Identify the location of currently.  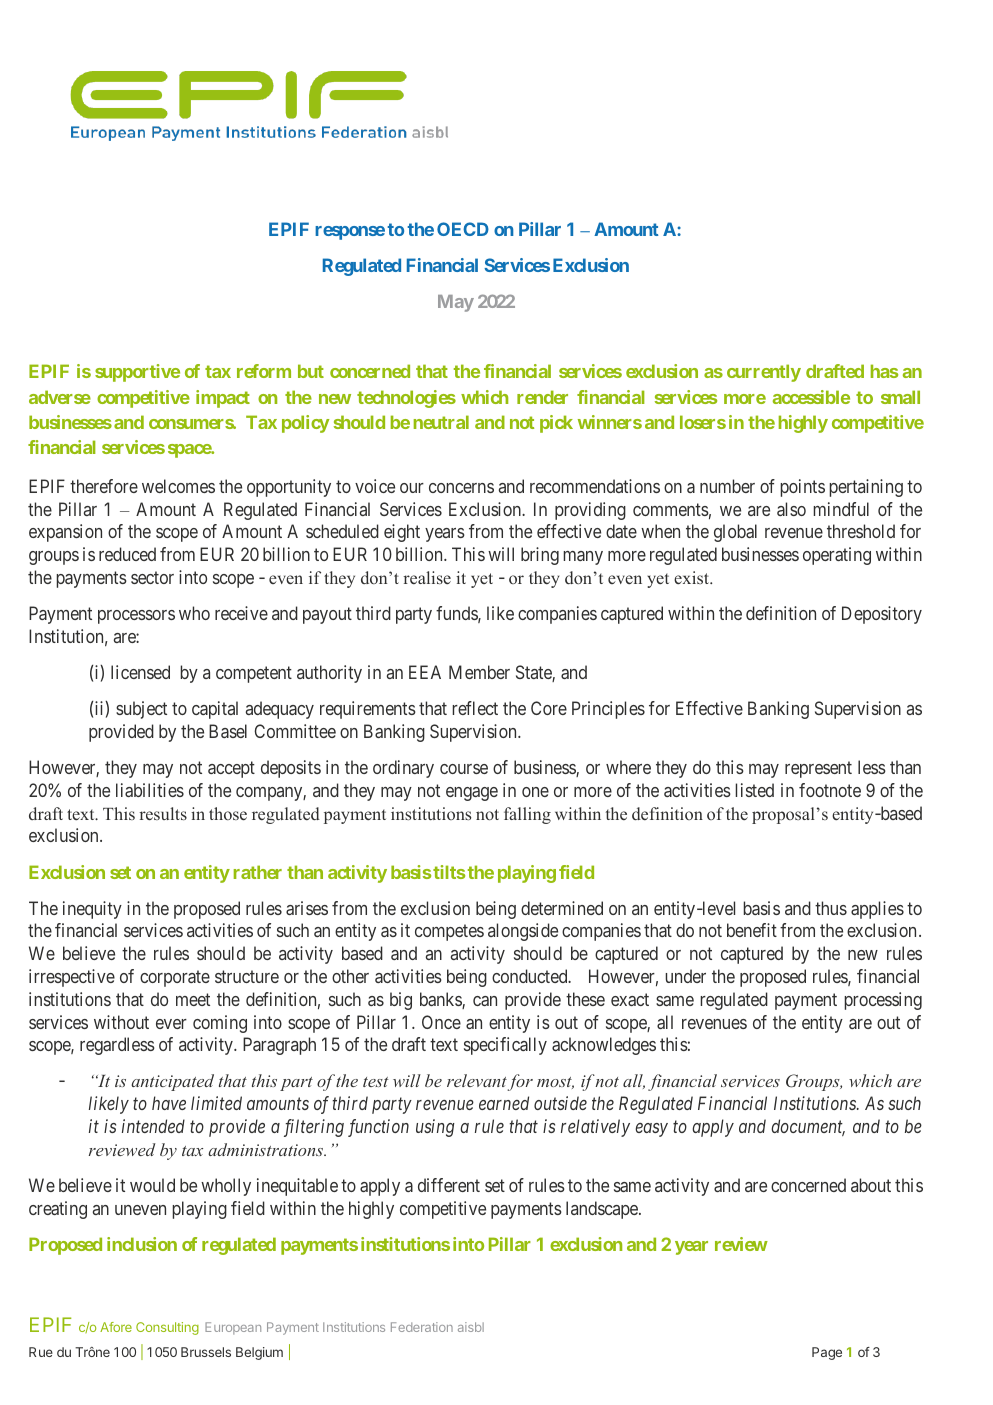
(764, 373).
